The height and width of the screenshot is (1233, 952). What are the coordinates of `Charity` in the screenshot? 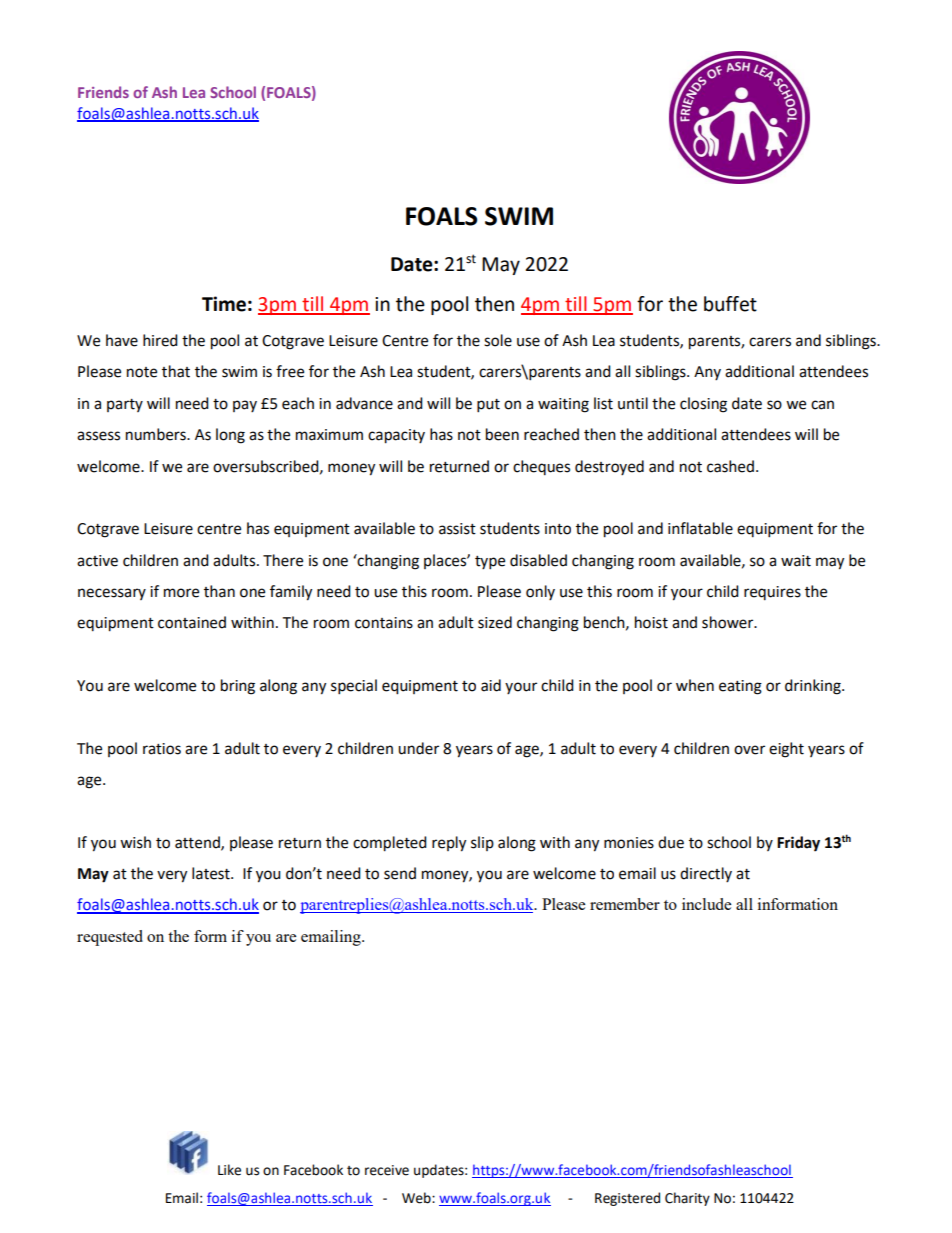 It's located at (687, 1199).
